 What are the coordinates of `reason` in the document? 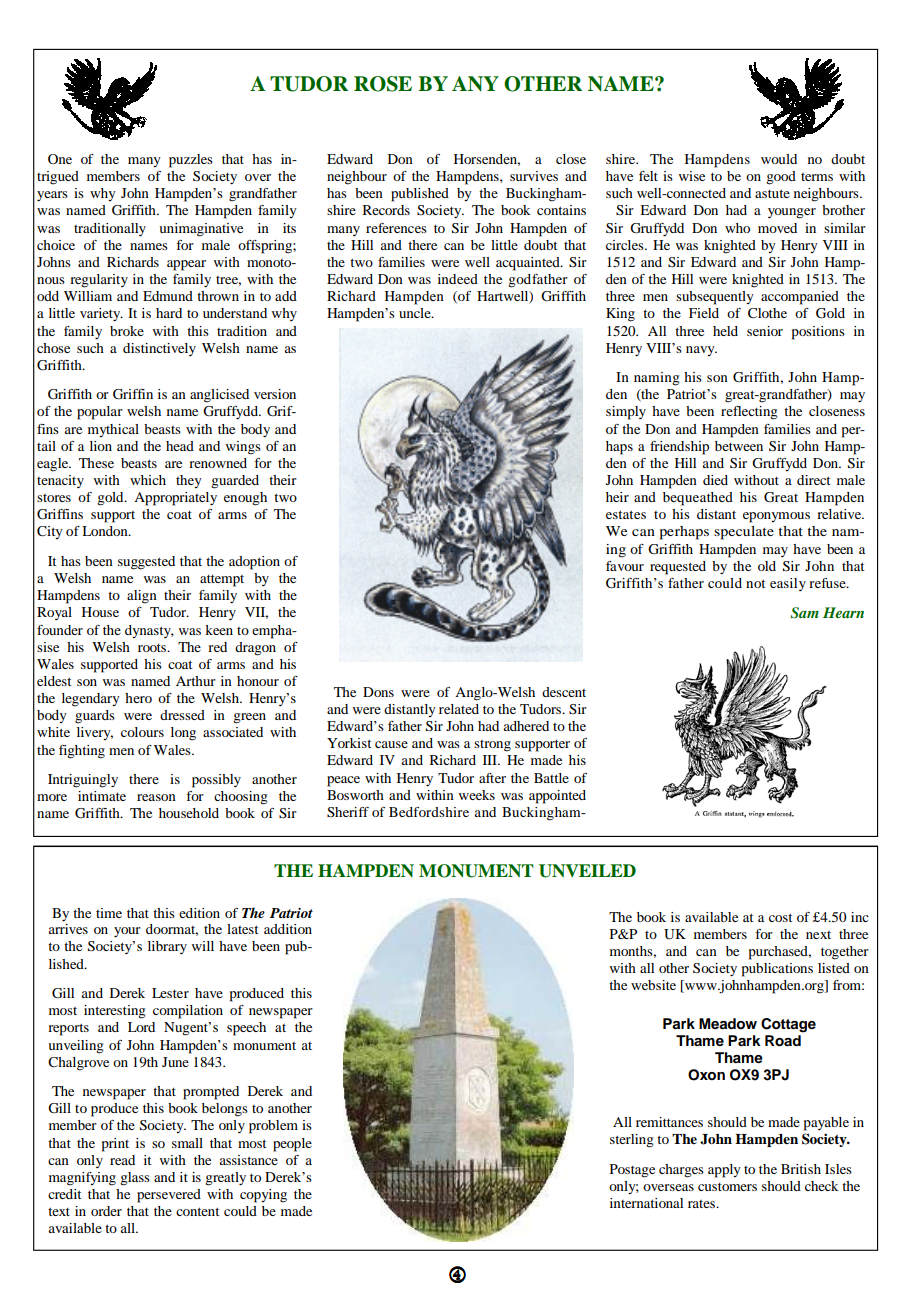 It's located at (156, 797).
